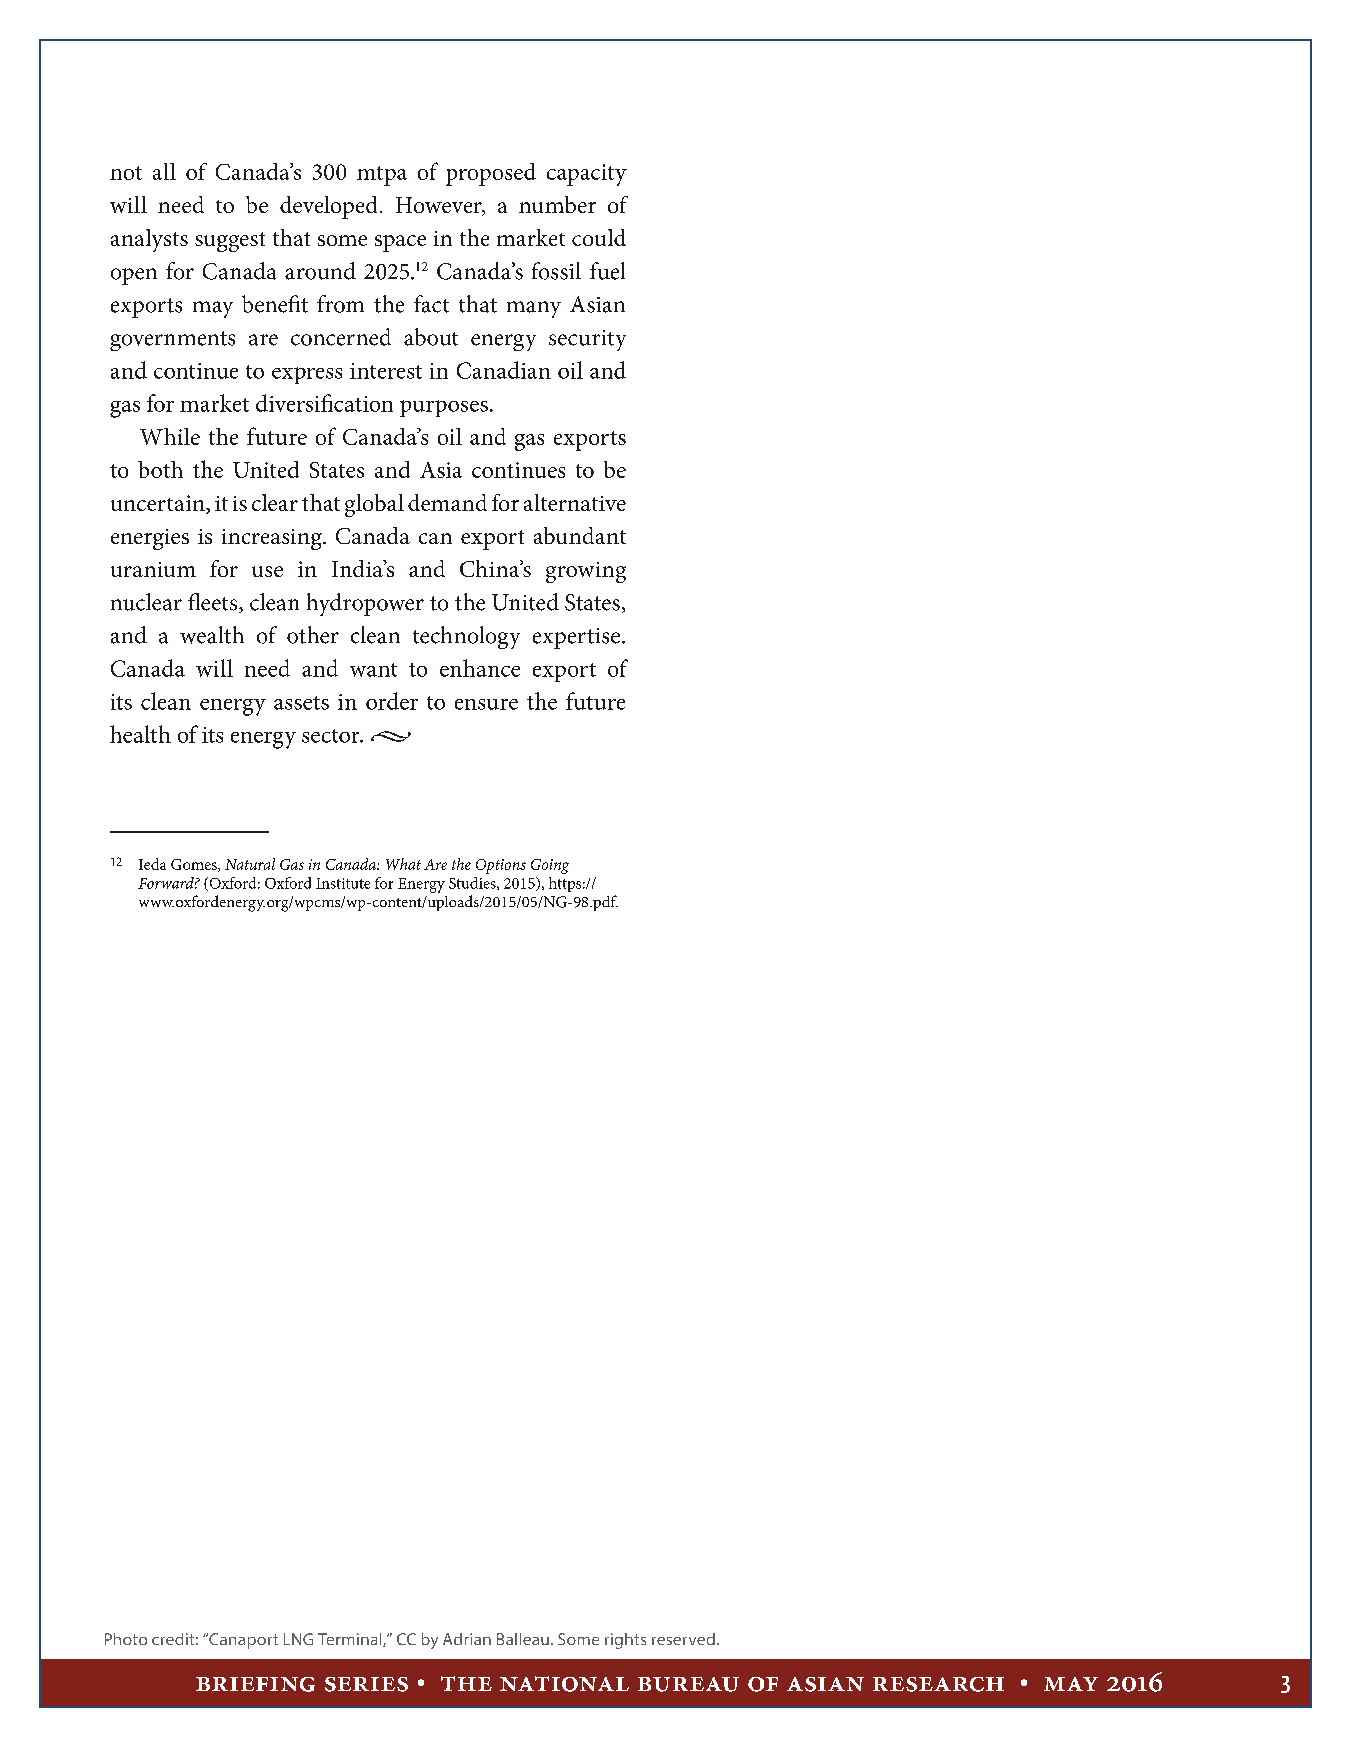 This screenshot has width=1351, height=1748. What do you see at coordinates (230, 242) in the screenshot?
I see `suggest` at bounding box center [230, 242].
